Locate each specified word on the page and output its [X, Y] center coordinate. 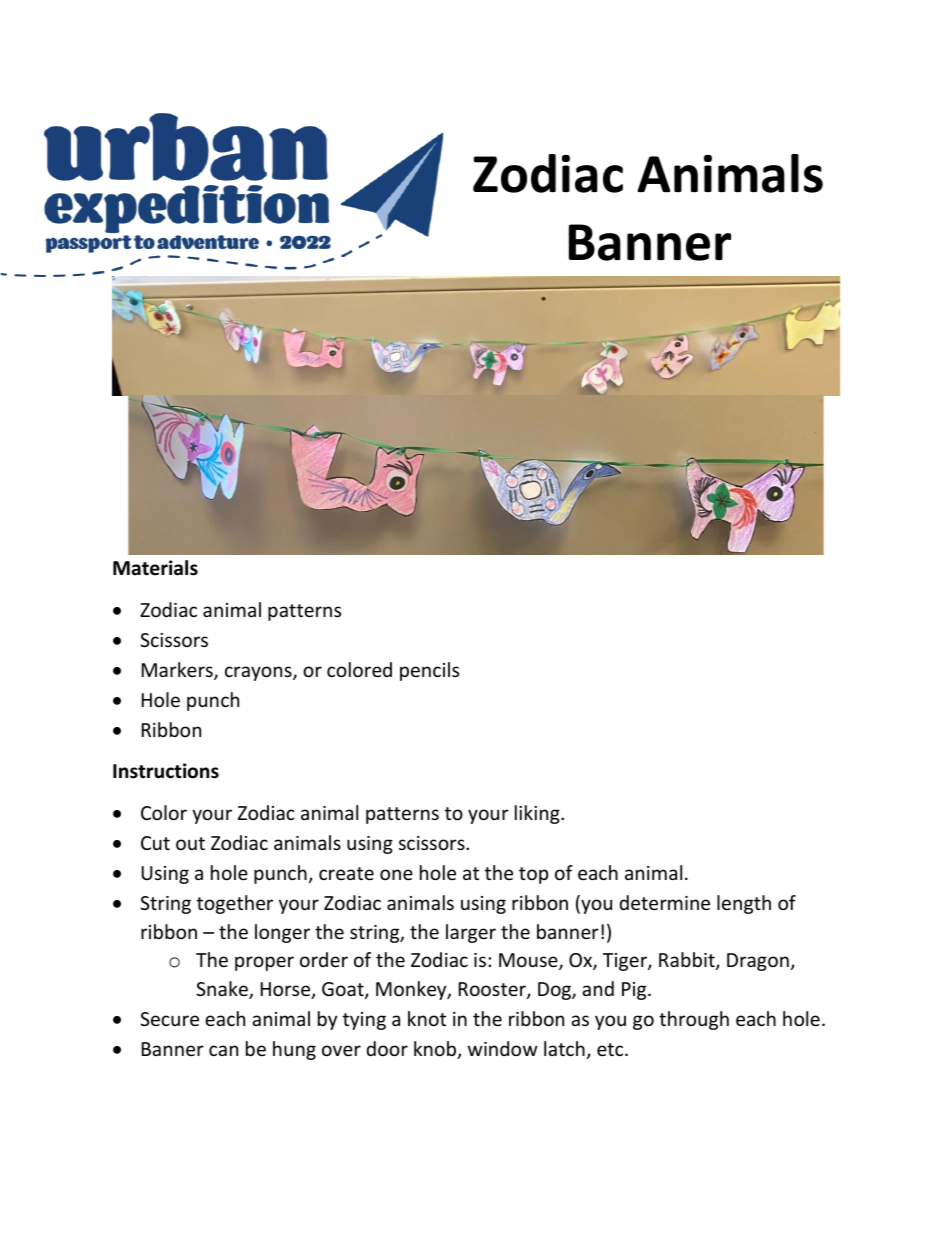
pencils [429, 671]
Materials [155, 568]
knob [436, 1050]
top [533, 875]
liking [538, 814]
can [223, 1050]
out [190, 843]
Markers [178, 671]
